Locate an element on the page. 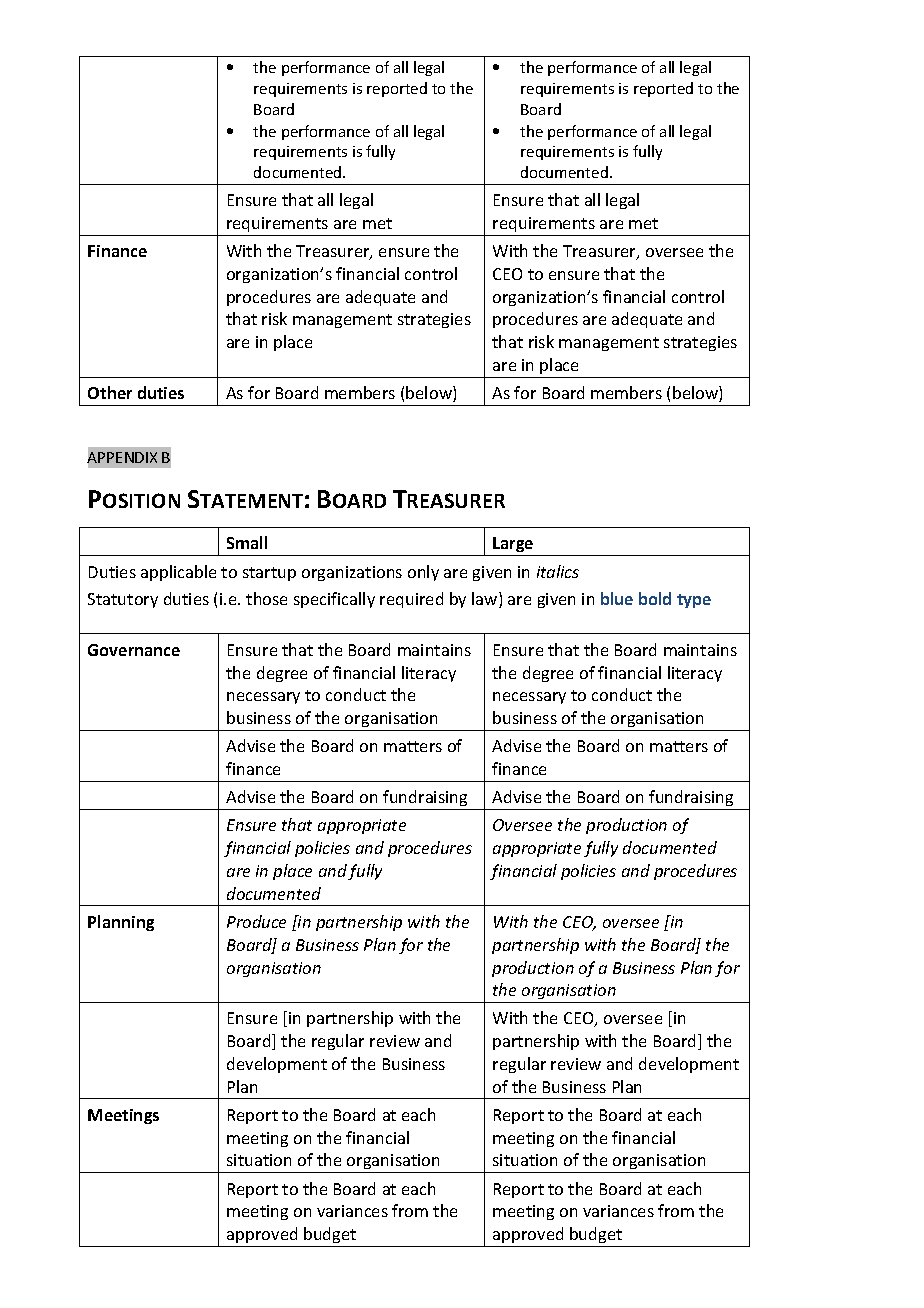  blue is located at coordinates (617, 598).
